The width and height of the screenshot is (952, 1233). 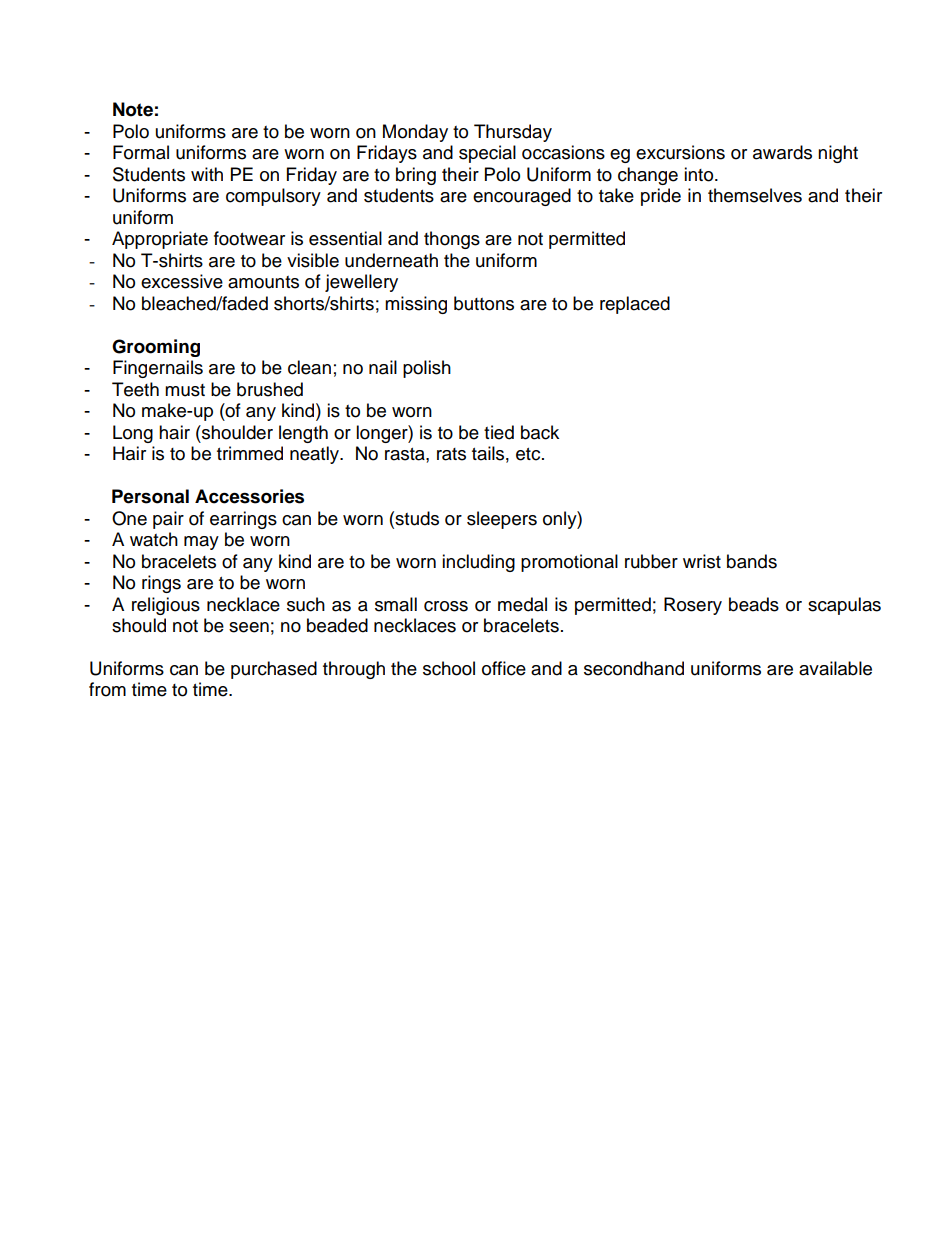 I want to click on back, so click(x=540, y=432).
